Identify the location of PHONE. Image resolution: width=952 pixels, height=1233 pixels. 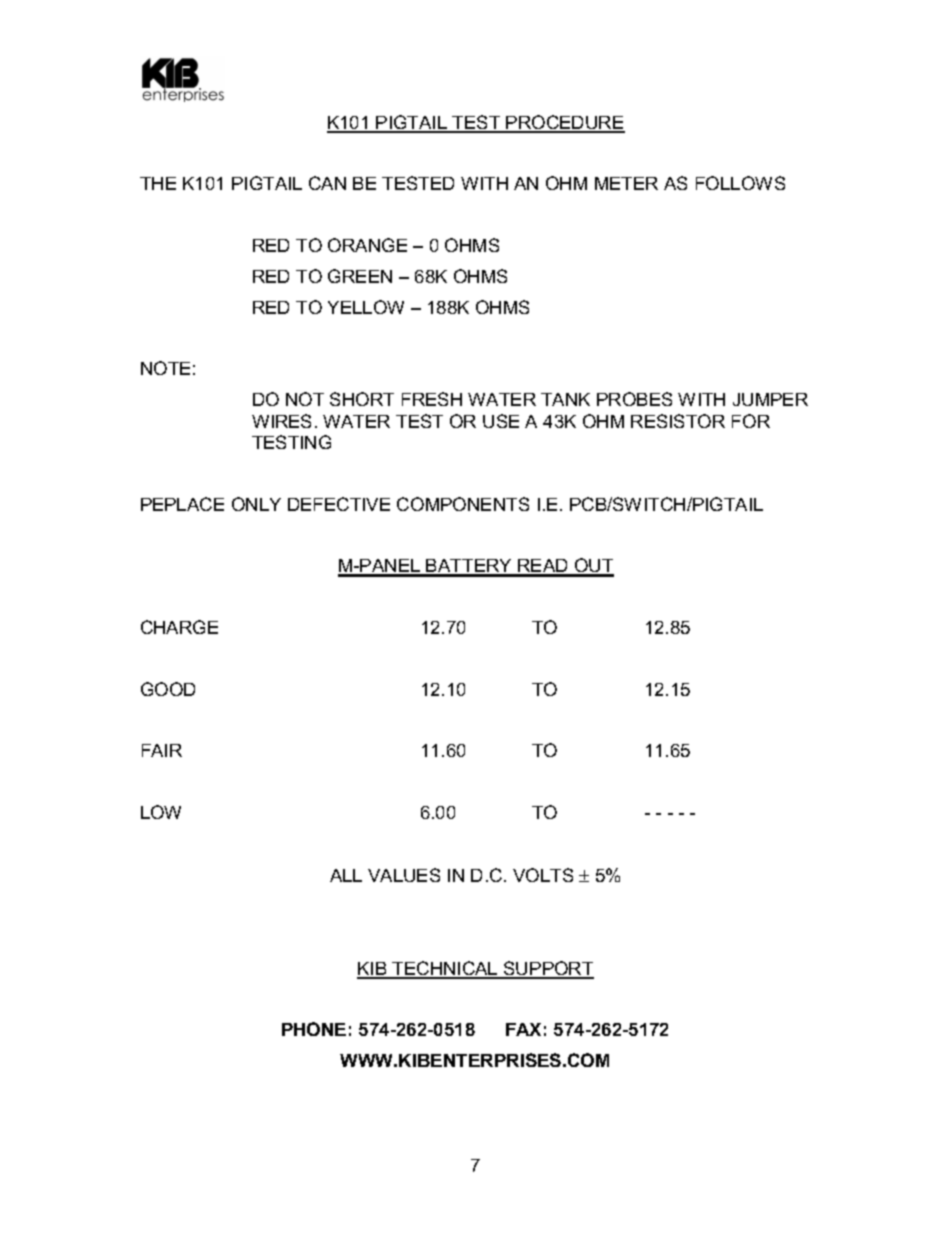
(314, 1029).
